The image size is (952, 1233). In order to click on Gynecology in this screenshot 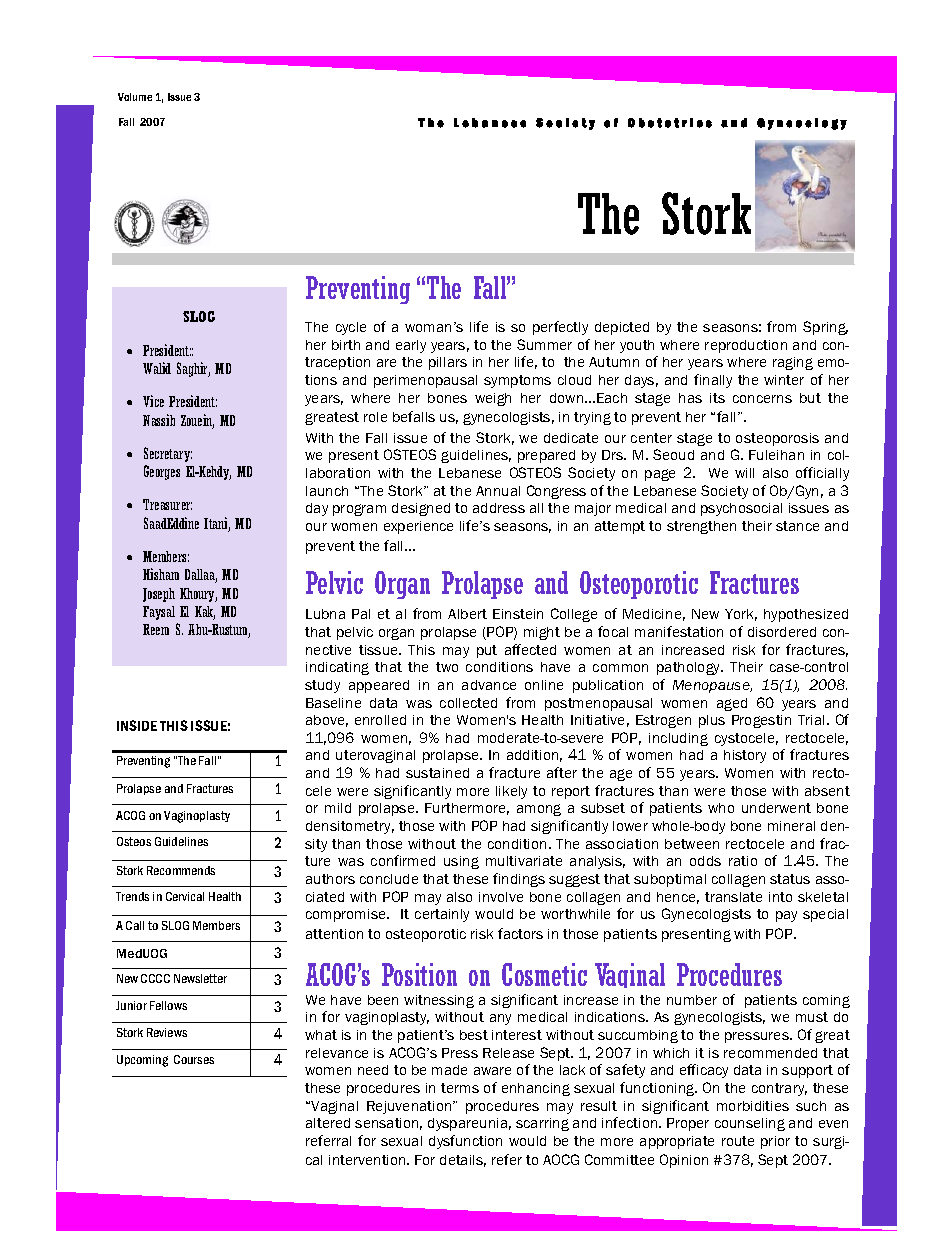, I will do `click(802, 124)`.
